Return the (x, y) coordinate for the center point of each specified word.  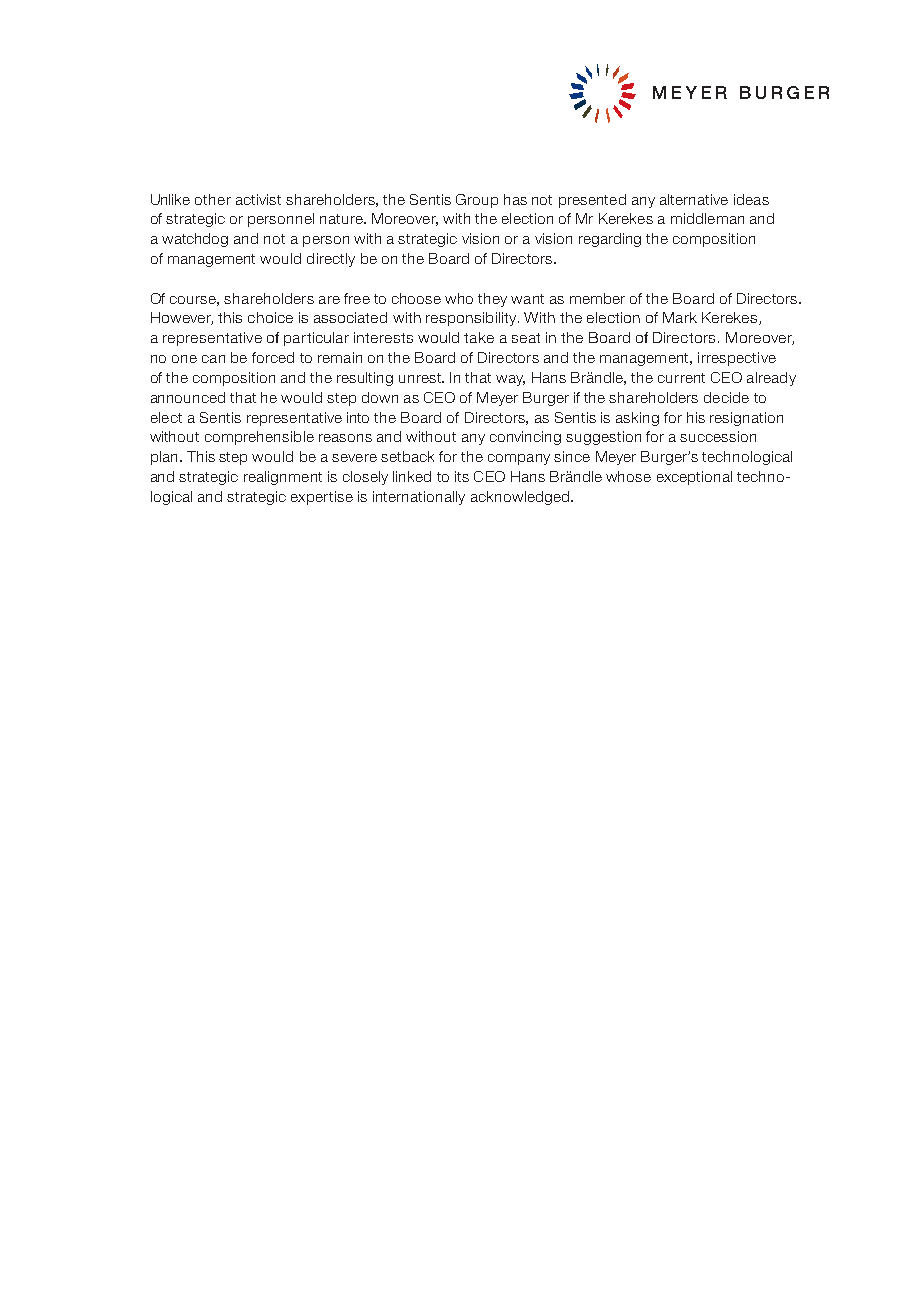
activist (258, 199)
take (479, 337)
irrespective (737, 359)
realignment (283, 478)
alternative (694, 199)
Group (477, 201)
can (213, 359)
